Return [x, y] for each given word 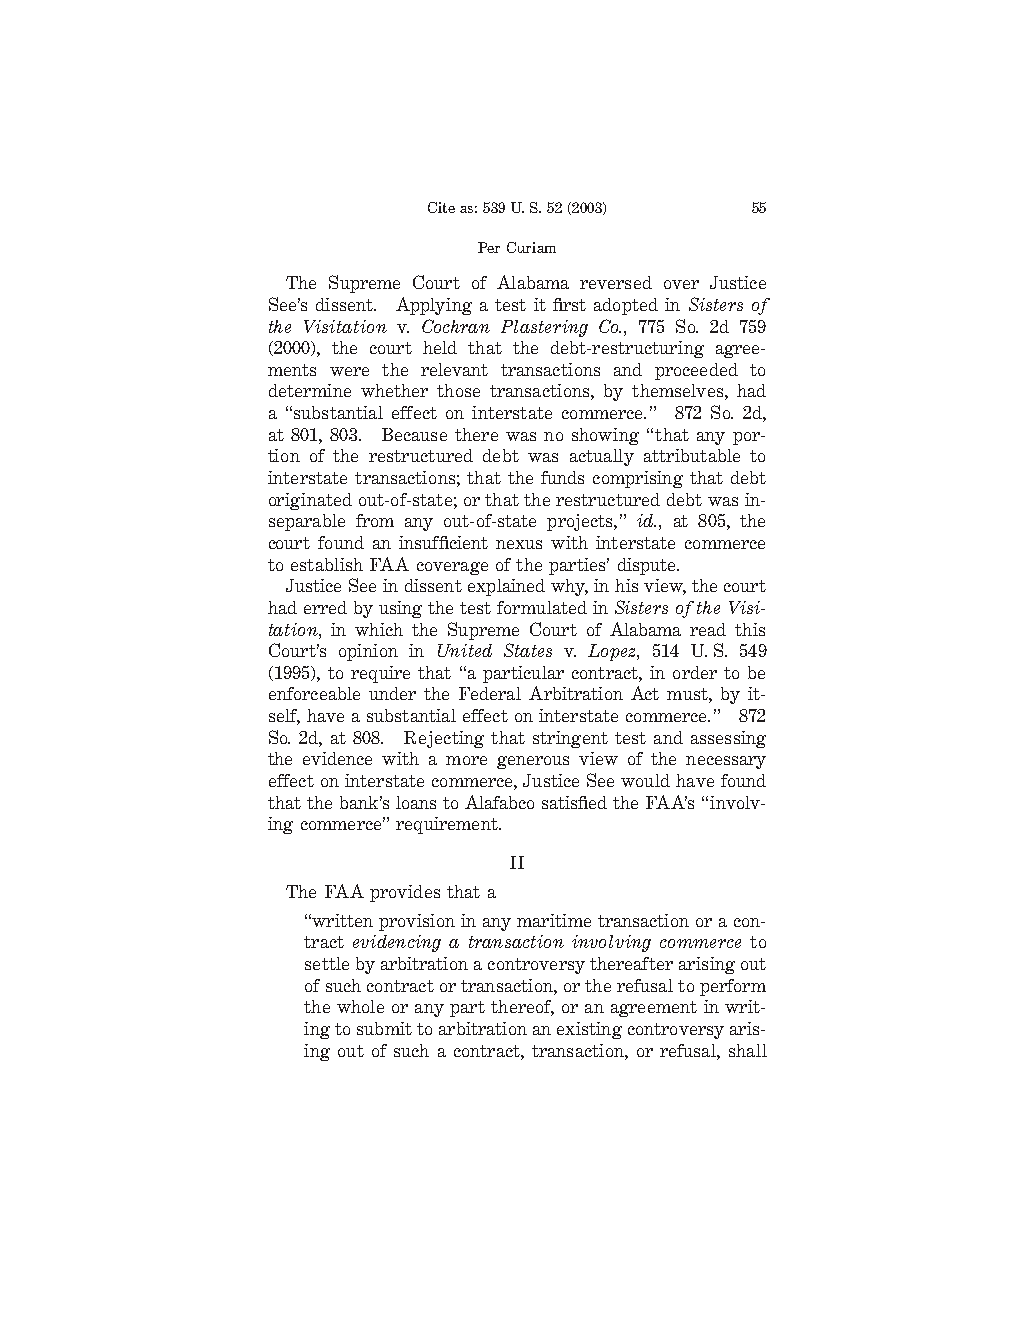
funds [562, 477]
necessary [726, 762]
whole [360, 1006]
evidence [337, 758]
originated [310, 501]
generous [533, 762]
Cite [441, 207]
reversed [616, 282]
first [569, 304]
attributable [692, 455]
